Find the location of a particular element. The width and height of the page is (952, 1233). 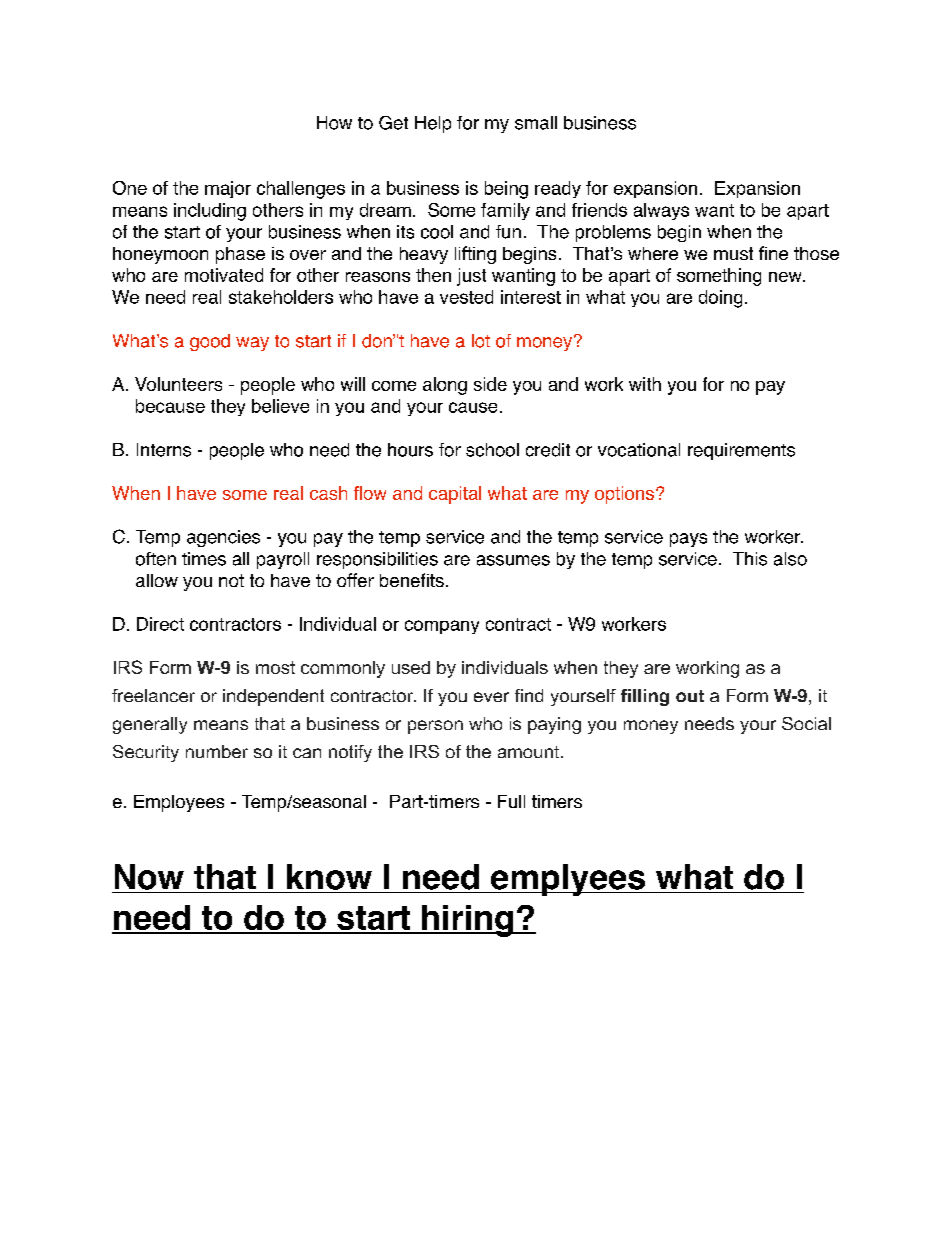

lot is located at coordinates (481, 341).
